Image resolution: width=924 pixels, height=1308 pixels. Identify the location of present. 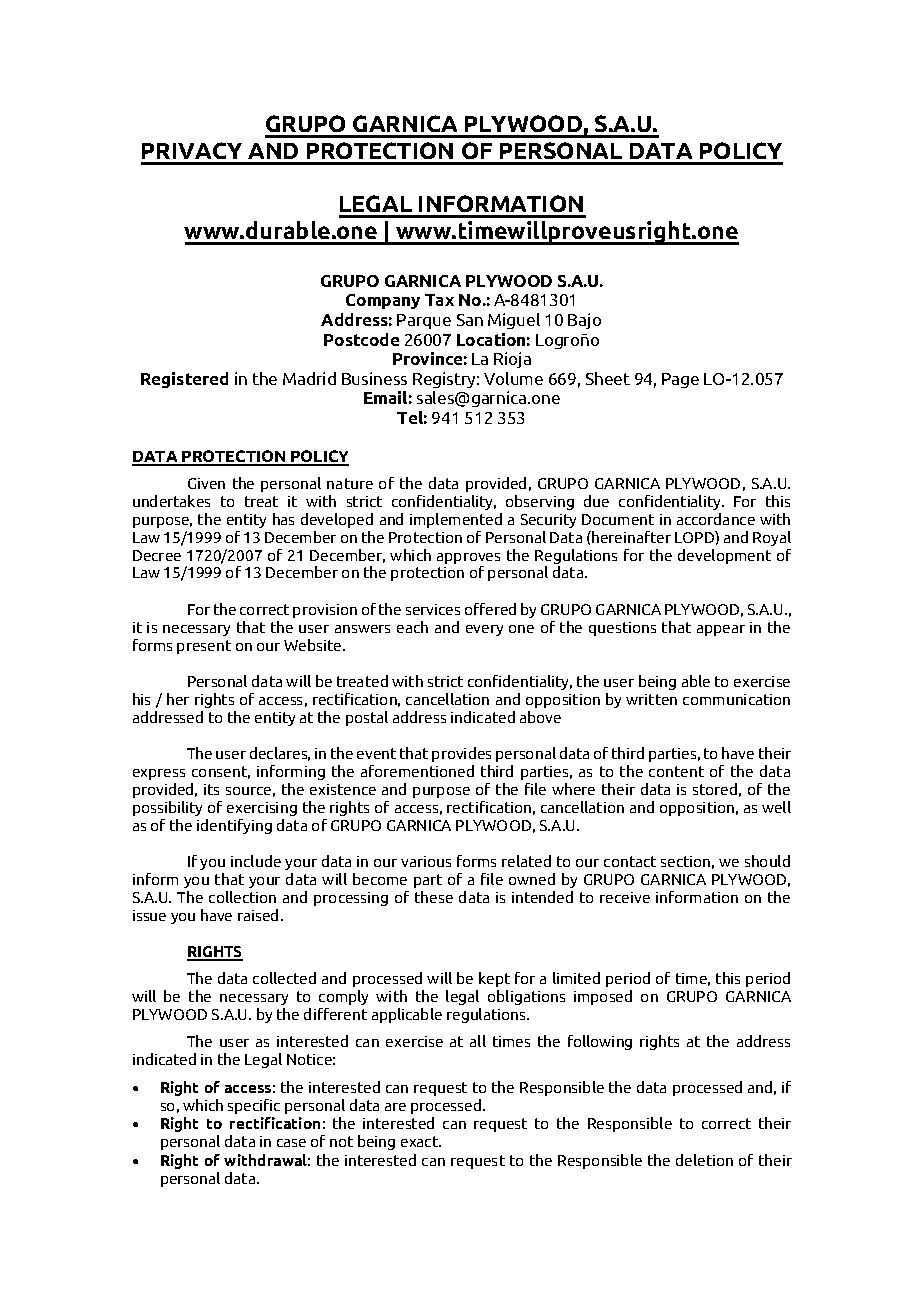
(204, 647).
